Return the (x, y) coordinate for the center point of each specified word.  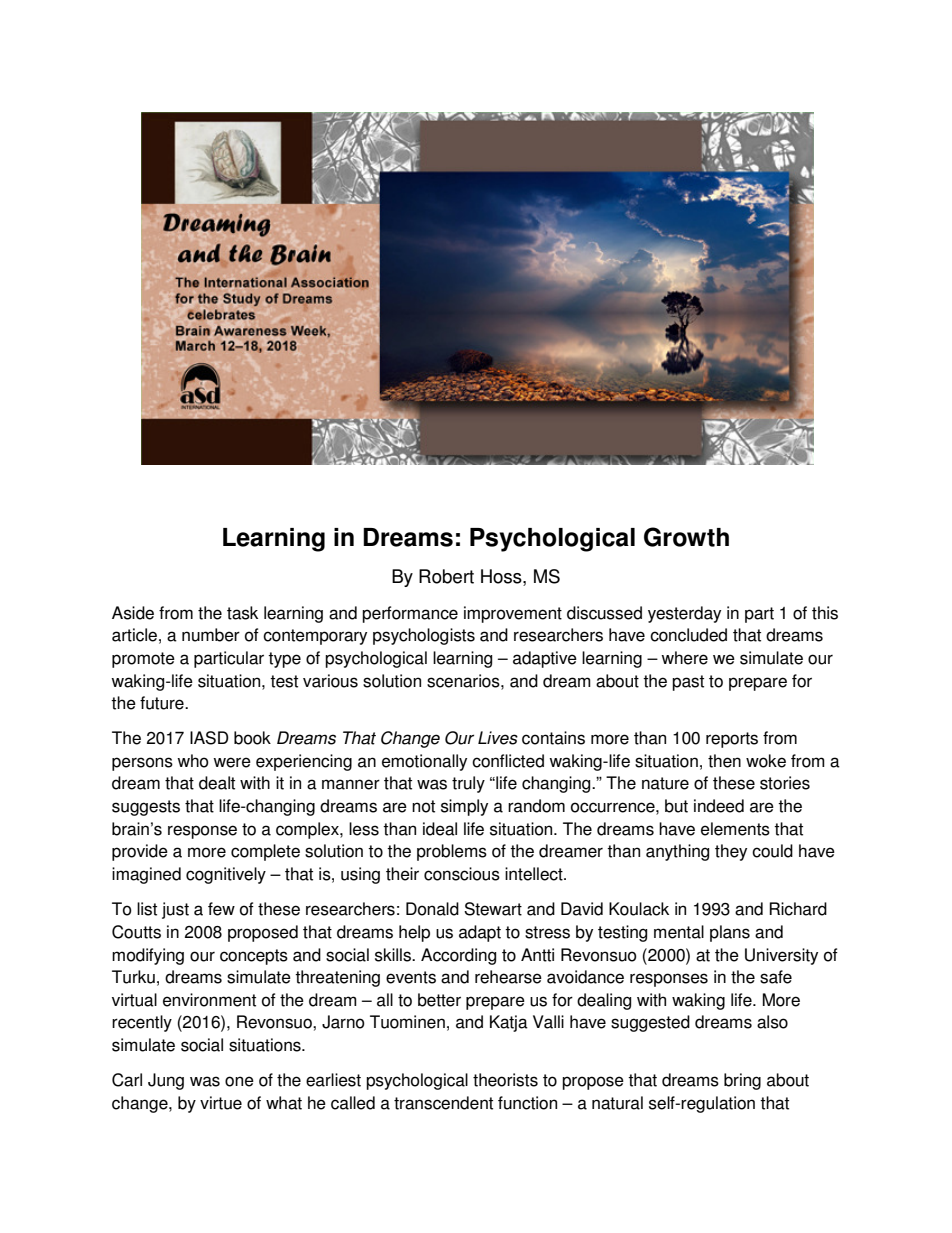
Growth (686, 537)
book (252, 738)
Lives (498, 738)
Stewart (493, 909)
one (239, 1081)
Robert (446, 576)
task (242, 613)
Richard (798, 909)
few (221, 909)
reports (732, 740)
